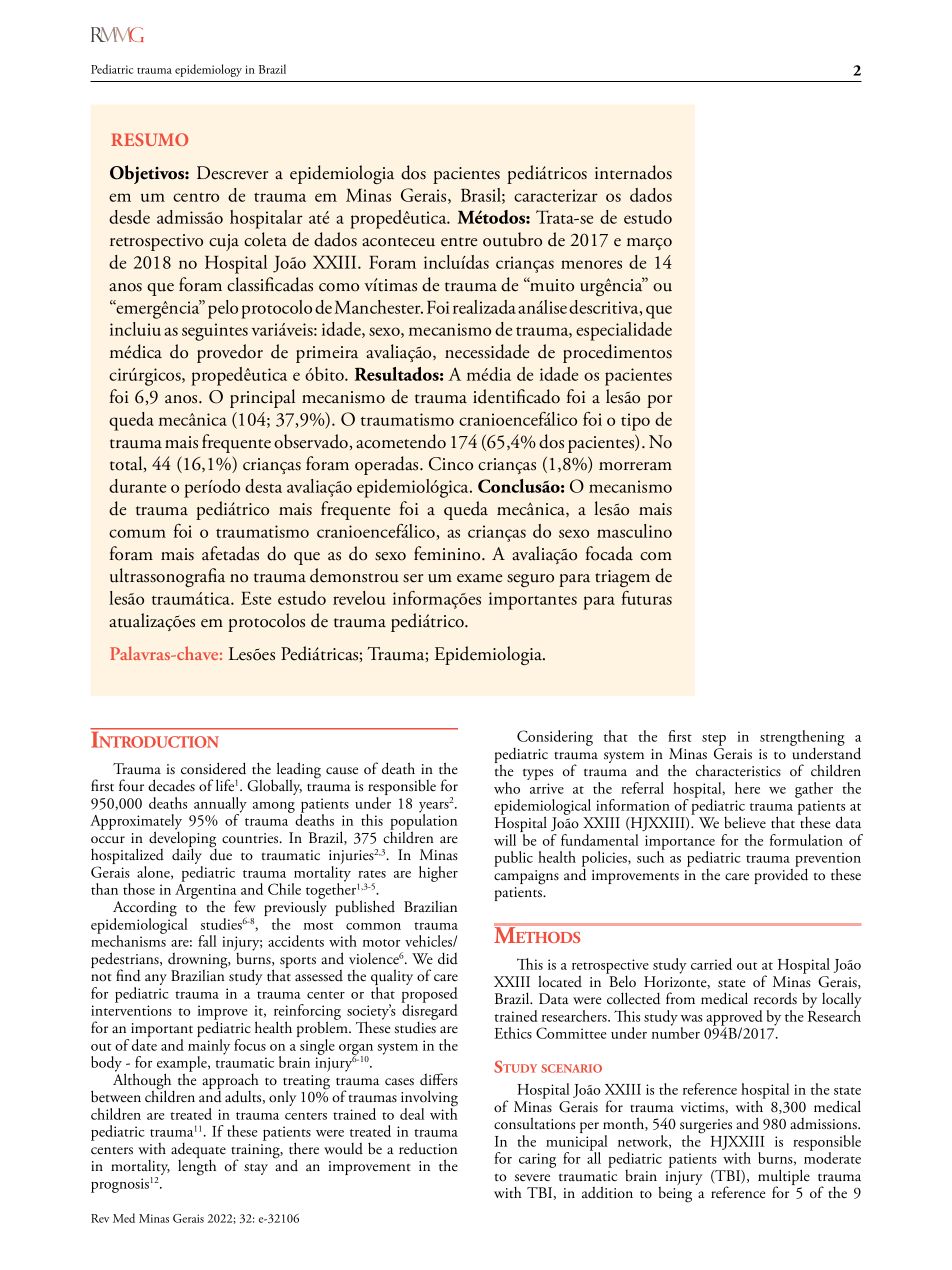 Image resolution: width=952 pixels, height=1270 pixels. I want to click on step, so click(714, 740).
